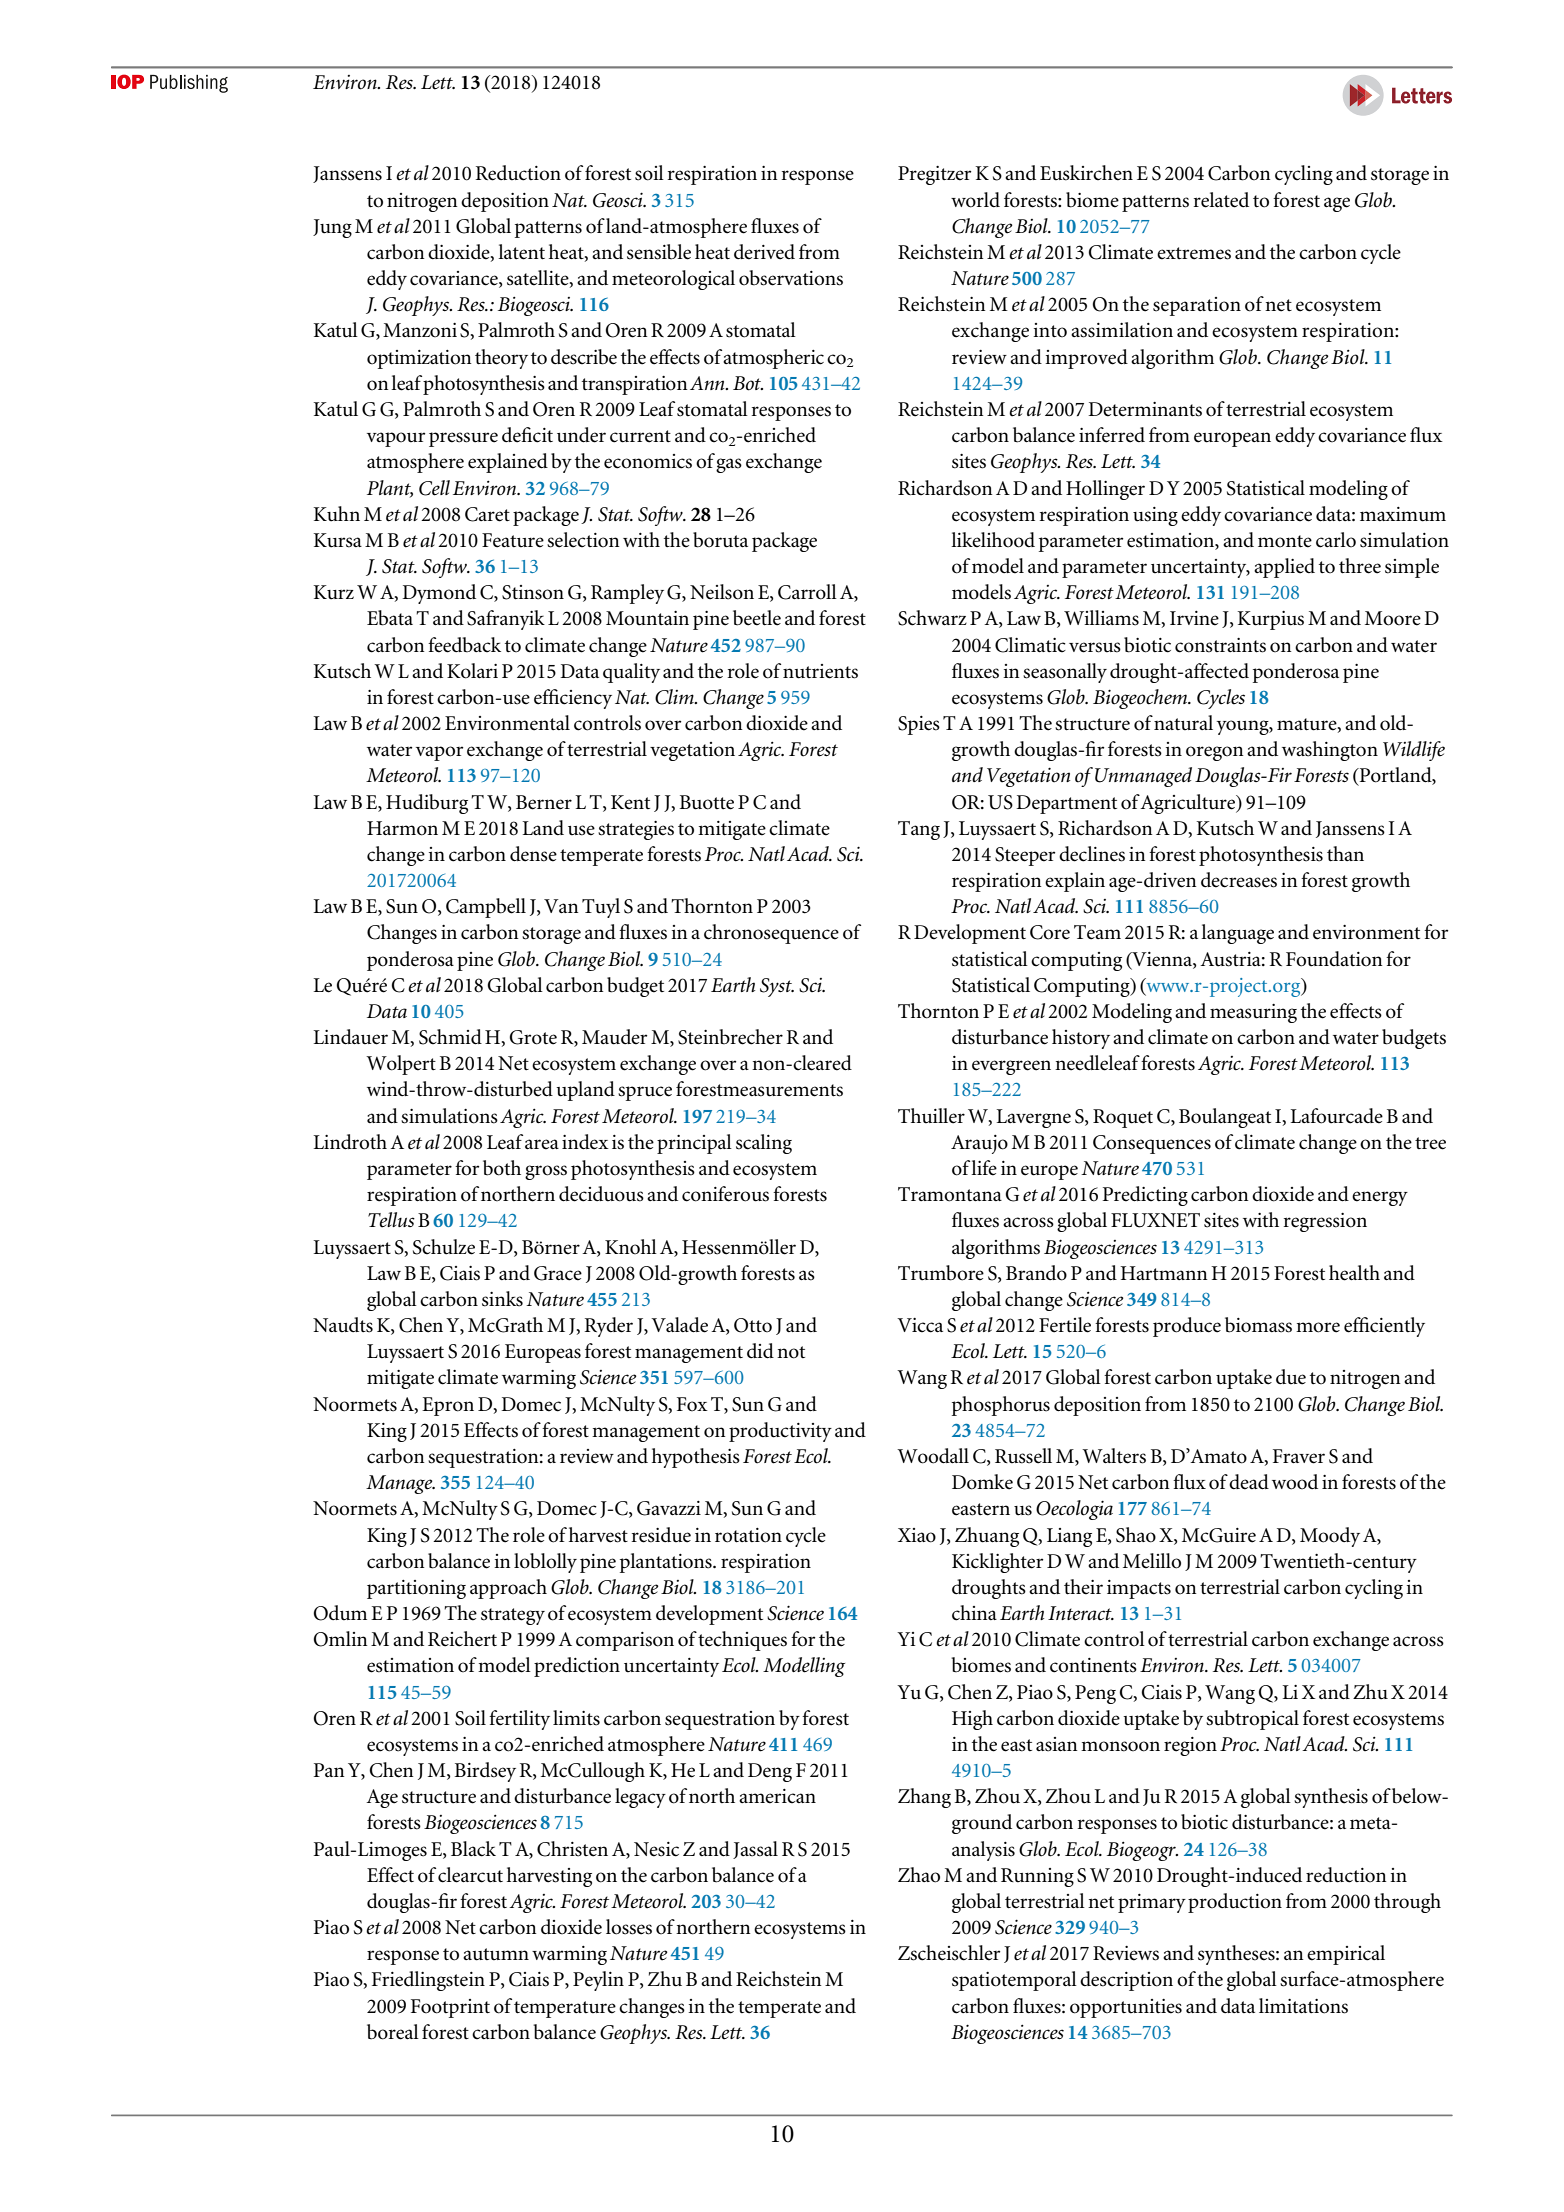 The width and height of the document is (1564, 2212). What do you see at coordinates (450, 2008) in the document?
I see `Footprint` at bounding box center [450, 2008].
